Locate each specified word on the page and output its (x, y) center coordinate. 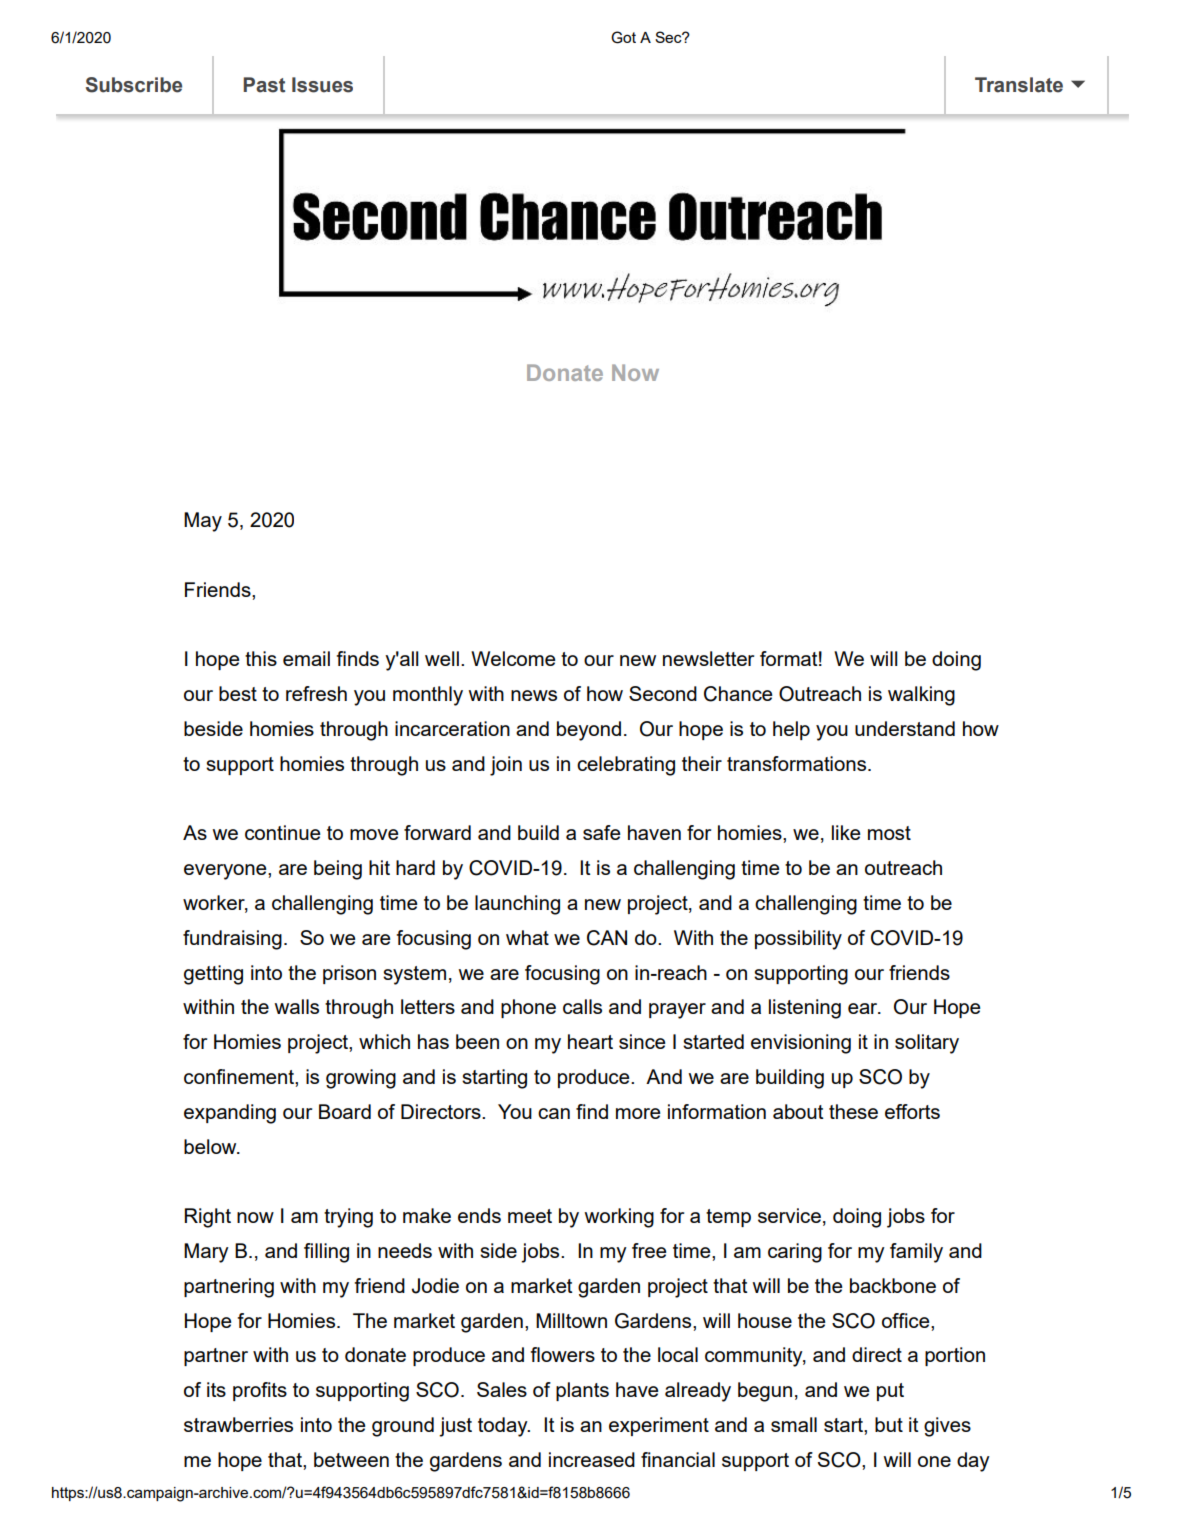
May (203, 522)
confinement (240, 1076)
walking (921, 696)
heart (590, 1041)
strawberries (238, 1424)
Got (623, 37)
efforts (912, 1111)
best (238, 693)
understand (905, 728)
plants (582, 1391)
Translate (1019, 85)
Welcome (513, 658)
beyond (589, 731)
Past (264, 85)
